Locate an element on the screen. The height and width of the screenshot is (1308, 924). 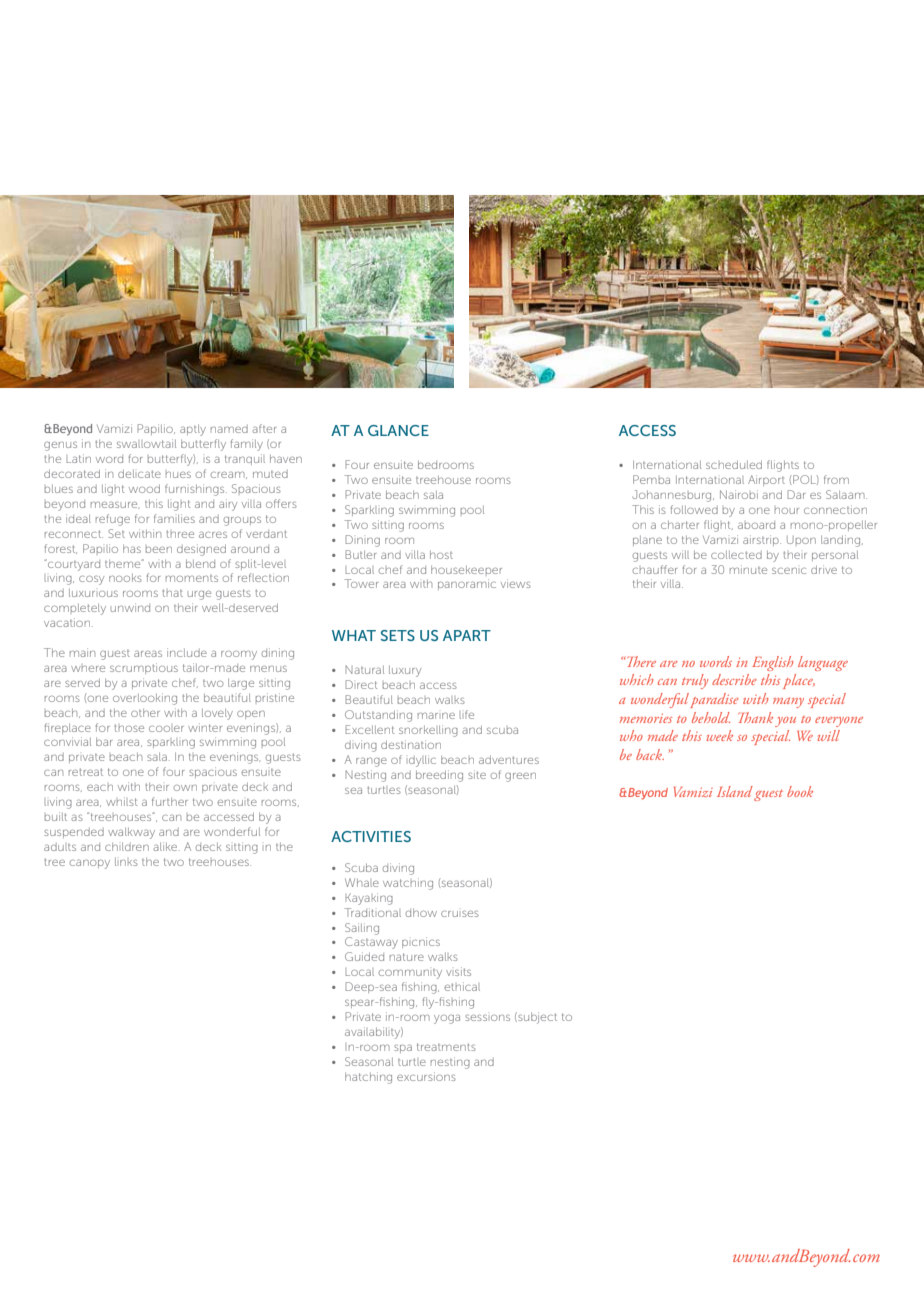
swallowtail is located at coordinates (146, 443).
